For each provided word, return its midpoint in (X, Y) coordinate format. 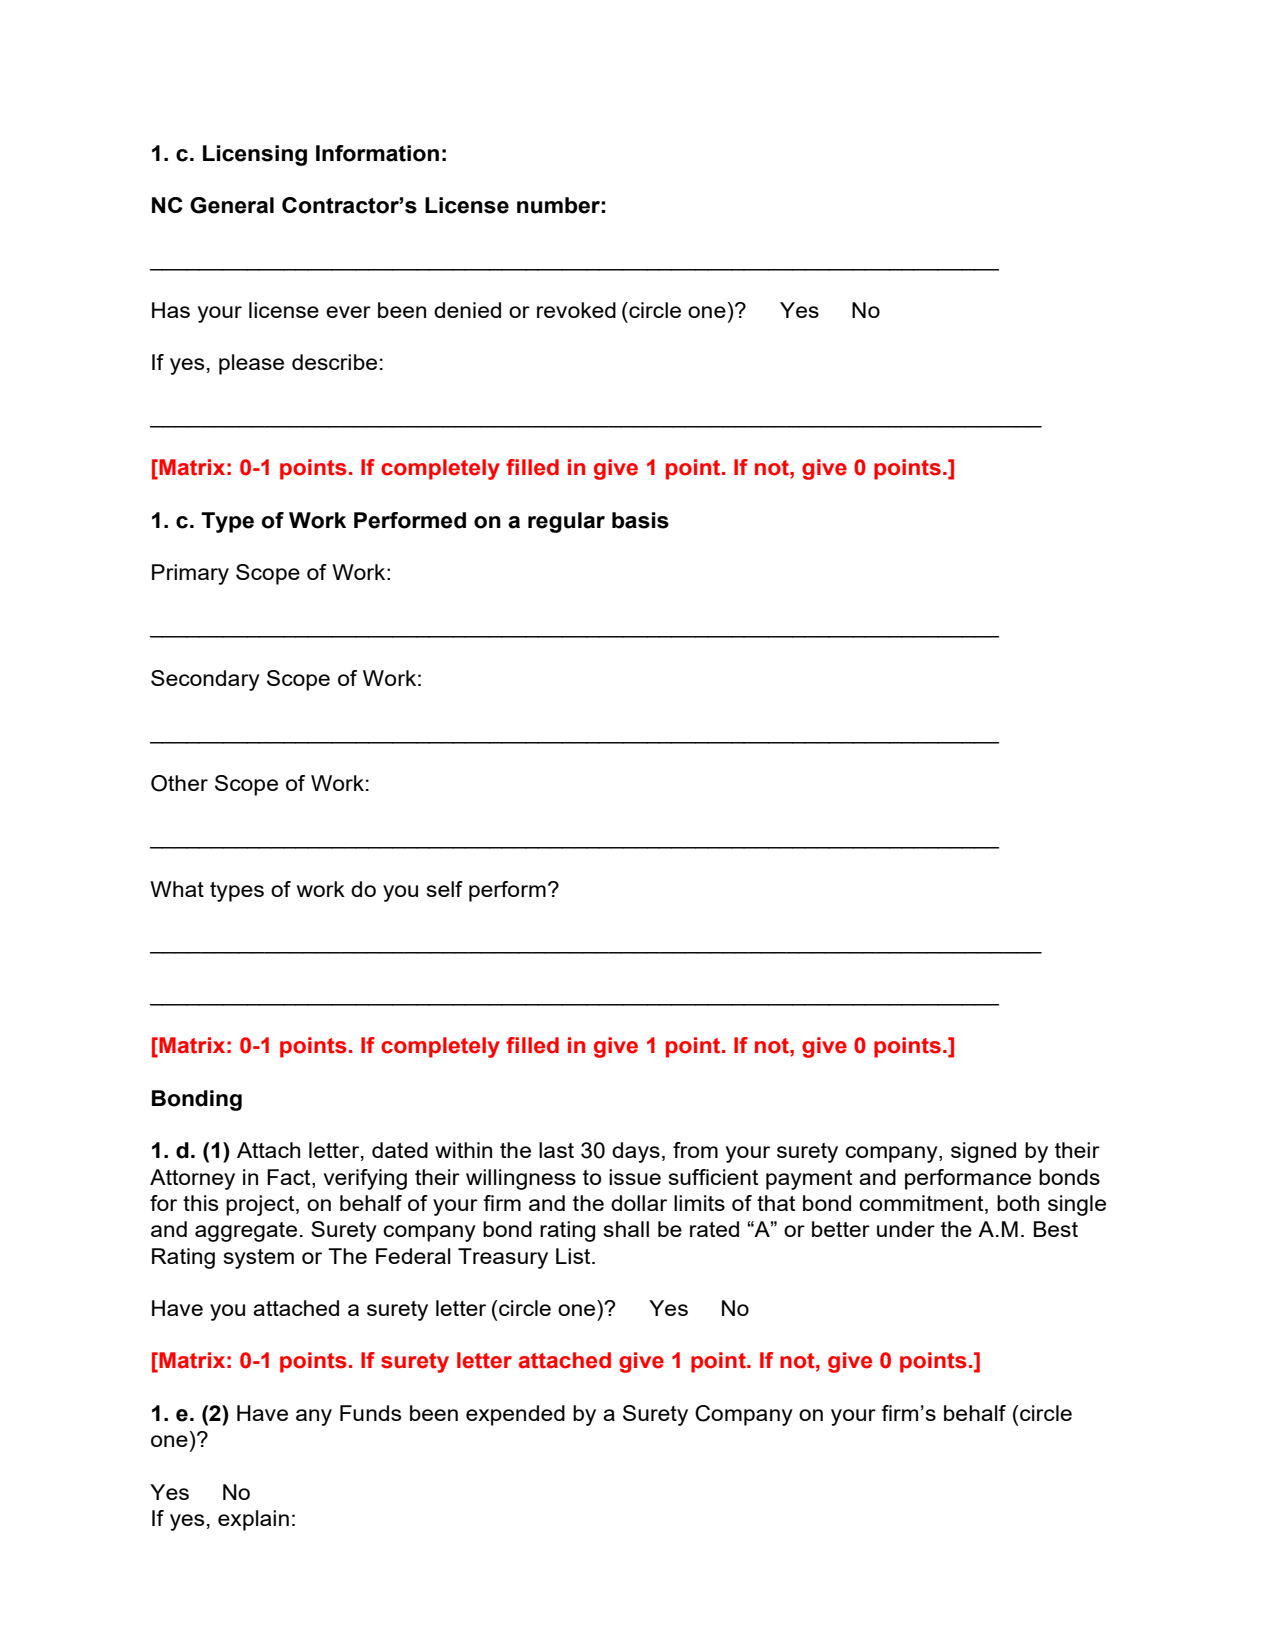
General (232, 205)
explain (253, 1520)
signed (983, 1152)
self (445, 889)
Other (179, 783)
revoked (576, 310)
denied (467, 310)
